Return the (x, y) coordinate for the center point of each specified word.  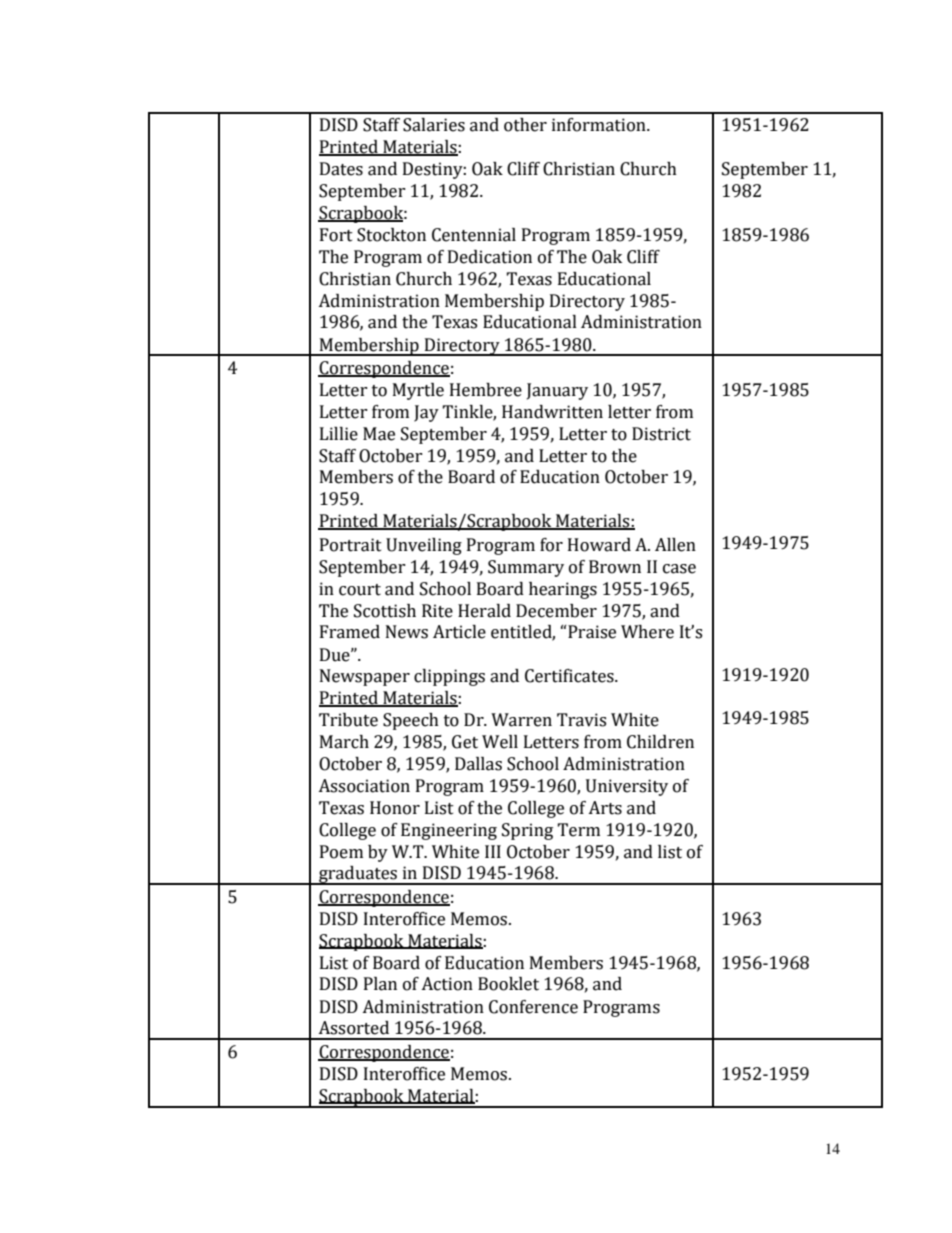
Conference (533, 1007)
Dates (341, 169)
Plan (380, 984)
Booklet (508, 984)
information (600, 125)
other (525, 125)
